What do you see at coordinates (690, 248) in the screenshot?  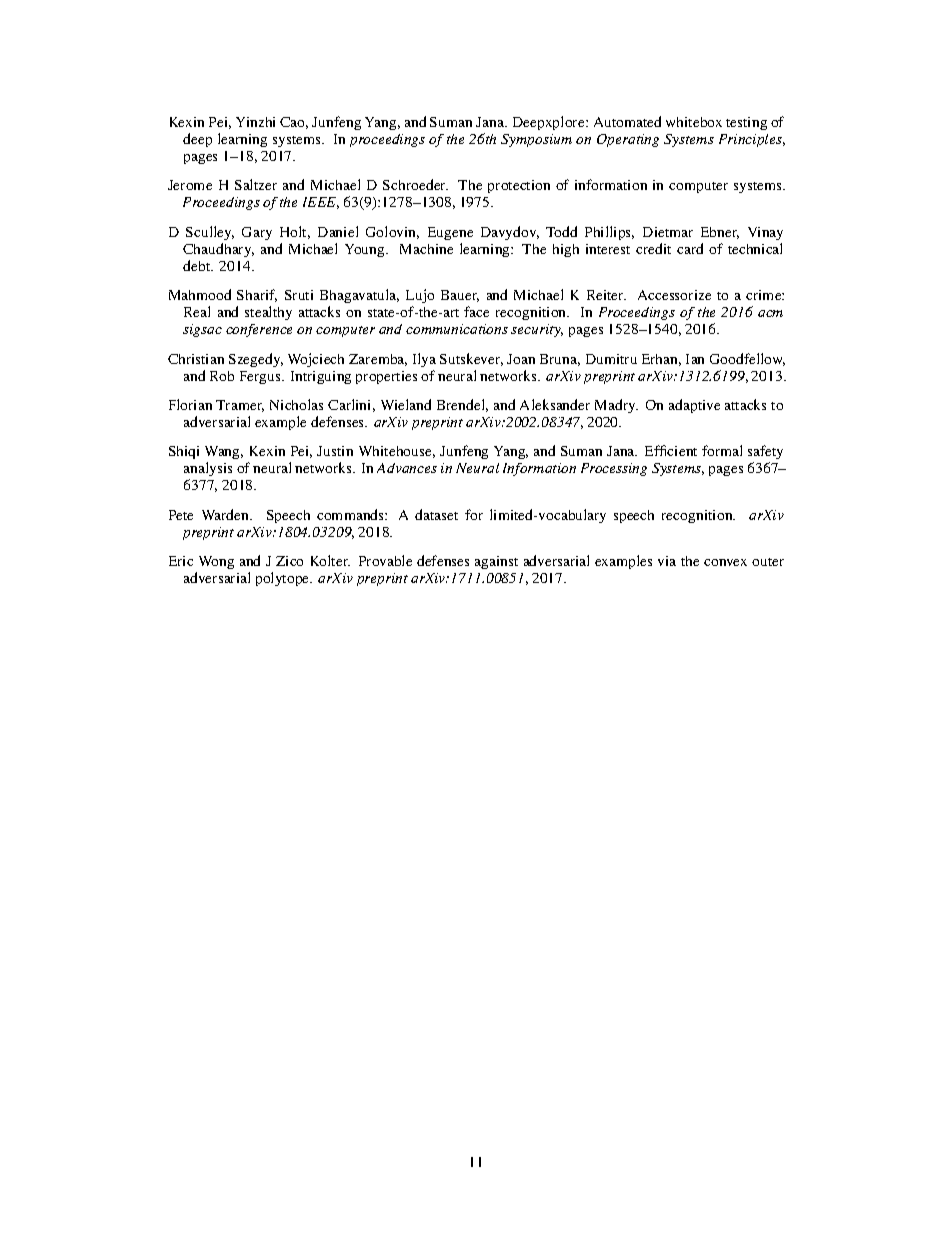 I see `card` at bounding box center [690, 248].
